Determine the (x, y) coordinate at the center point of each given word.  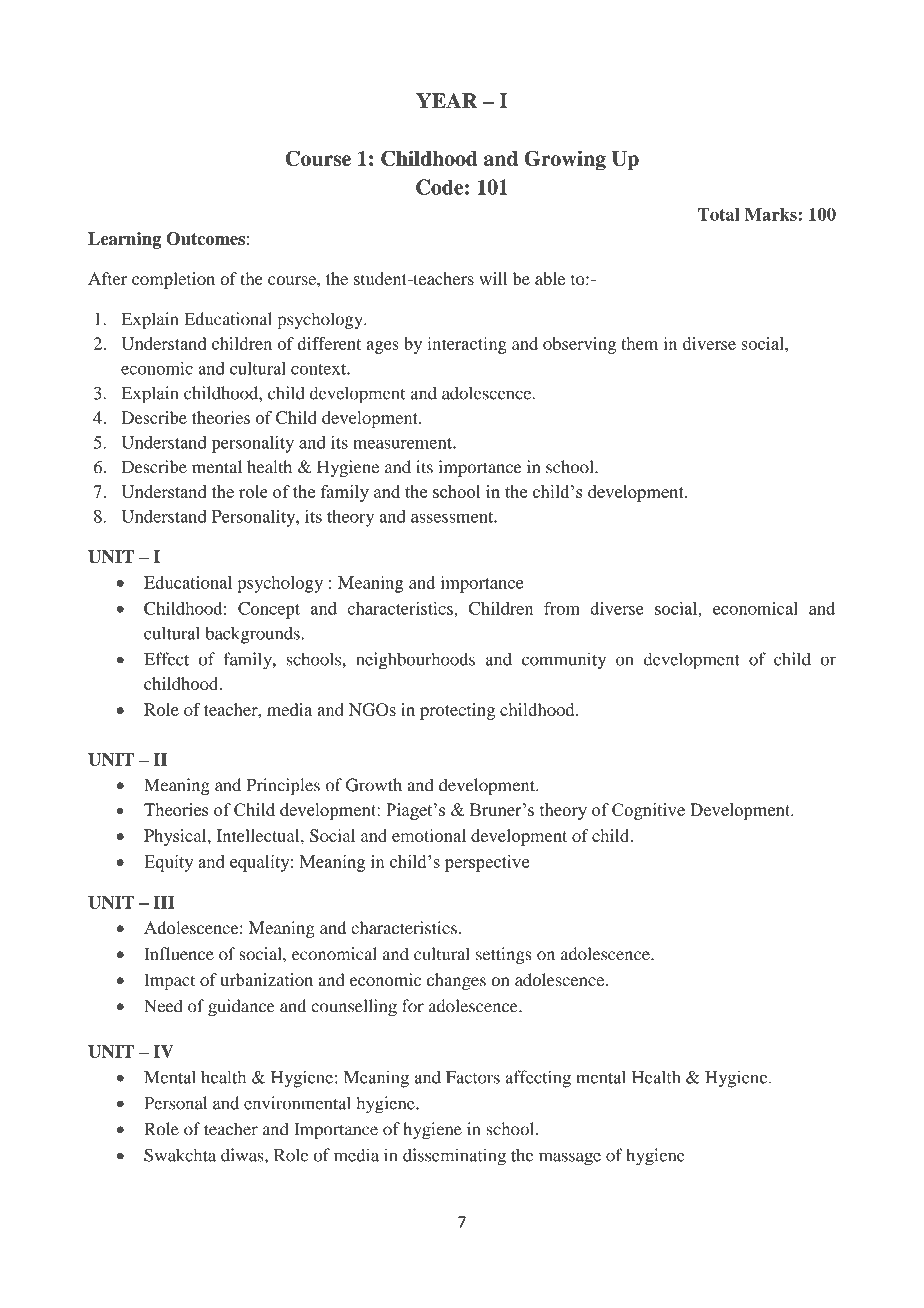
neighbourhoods (415, 661)
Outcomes (205, 238)
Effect (166, 659)
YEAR (447, 100)
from (562, 608)
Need (163, 1006)
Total (719, 214)
